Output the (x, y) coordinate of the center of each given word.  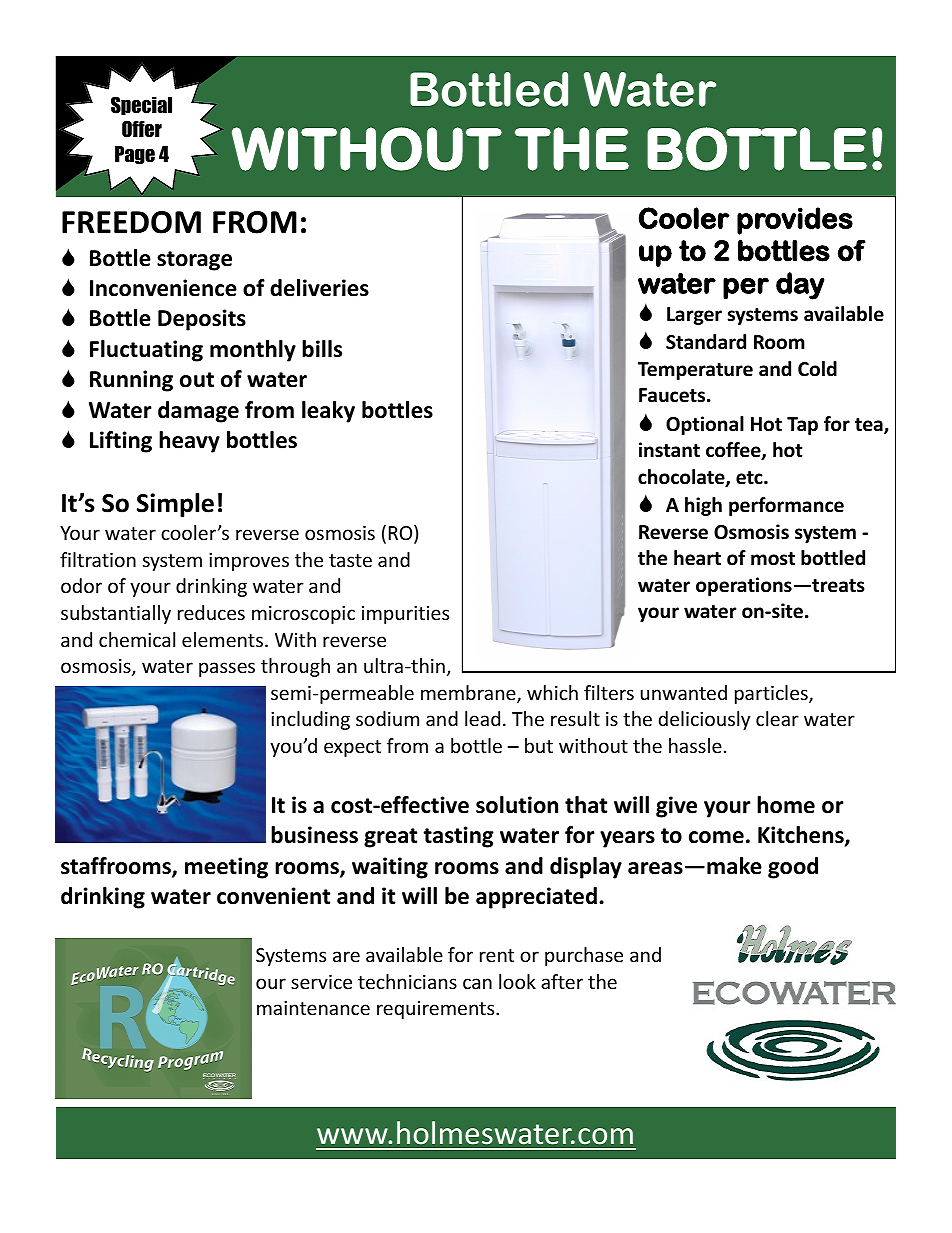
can (477, 983)
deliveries (319, 288)
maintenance (313, 1008)
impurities (405, 615)
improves (249, 562)
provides (795, 221)
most (773, 559)
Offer (142, 129)
